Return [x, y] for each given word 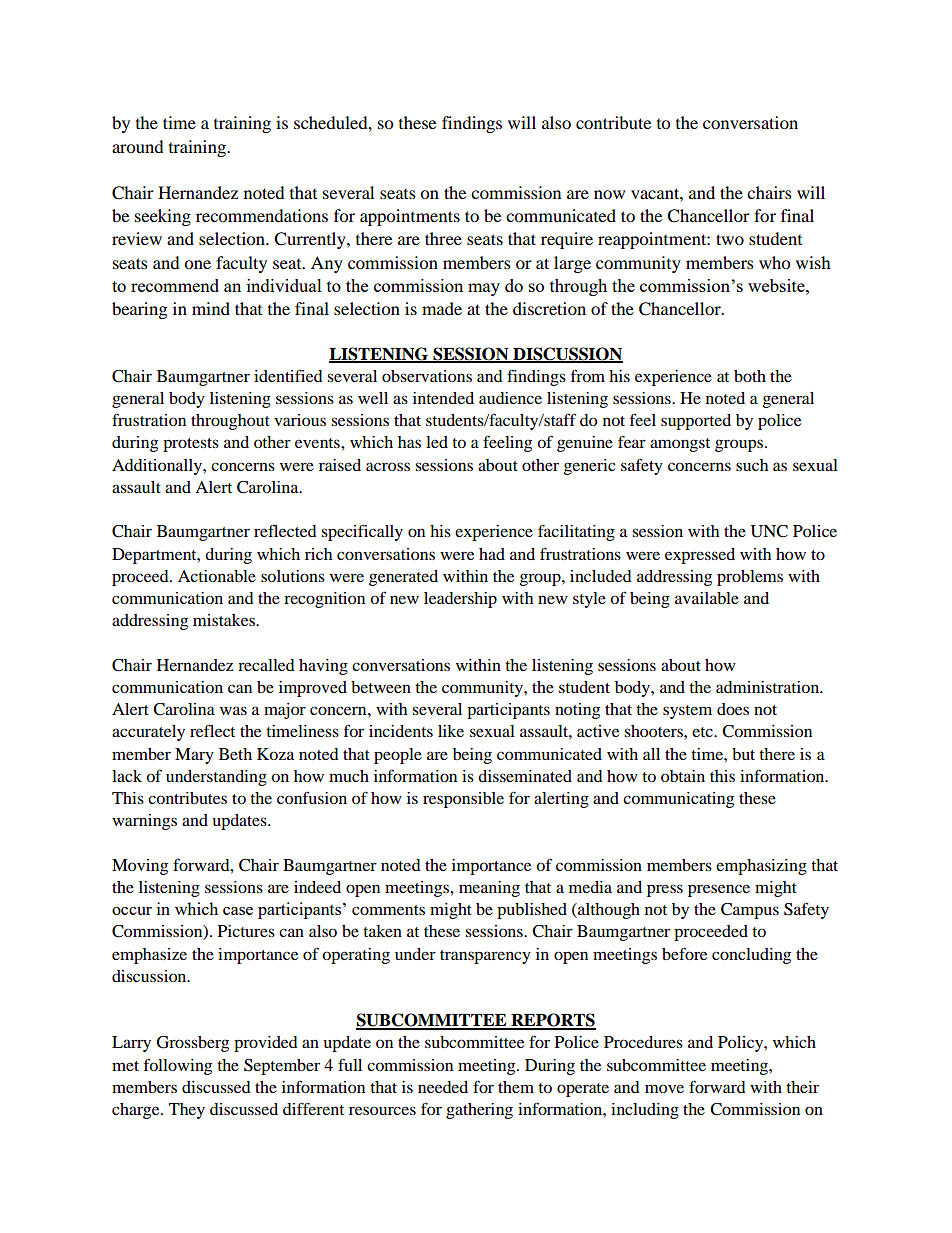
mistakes [225, 620]
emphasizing [761, 867]
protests [191, 445]
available [707, 598]
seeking [163, 217]
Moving [140, 867]
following [178, 1066]
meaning [489, 889]
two [730, 239]
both [750, 376]
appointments [410, 217]
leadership [460, 600]
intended [443, 398]
